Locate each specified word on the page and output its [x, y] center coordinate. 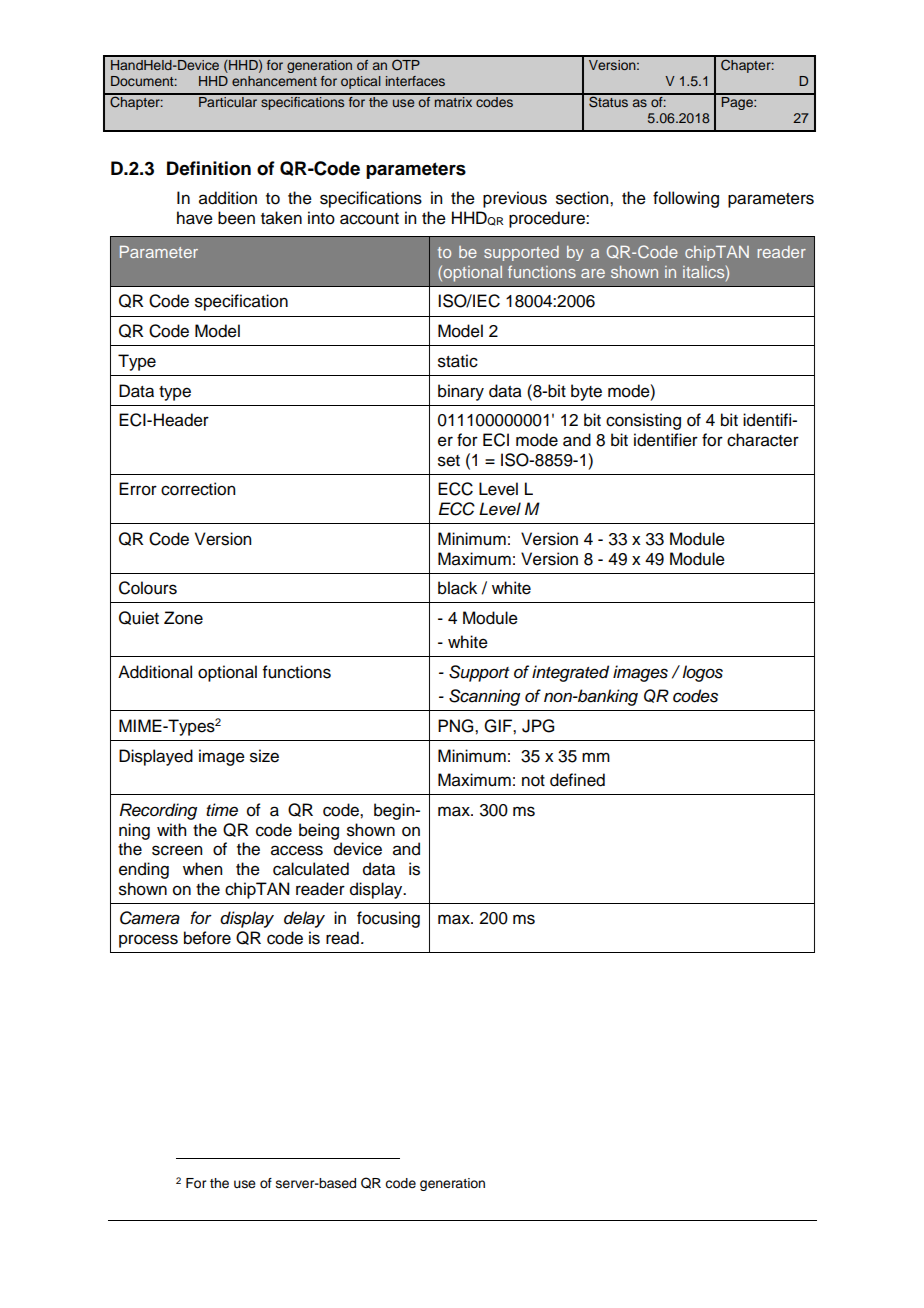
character [763, 440]
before [207, 938]
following [686, 199]
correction [198, 489]
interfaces [415, 81]
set [449, 461]
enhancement [274, 81]
